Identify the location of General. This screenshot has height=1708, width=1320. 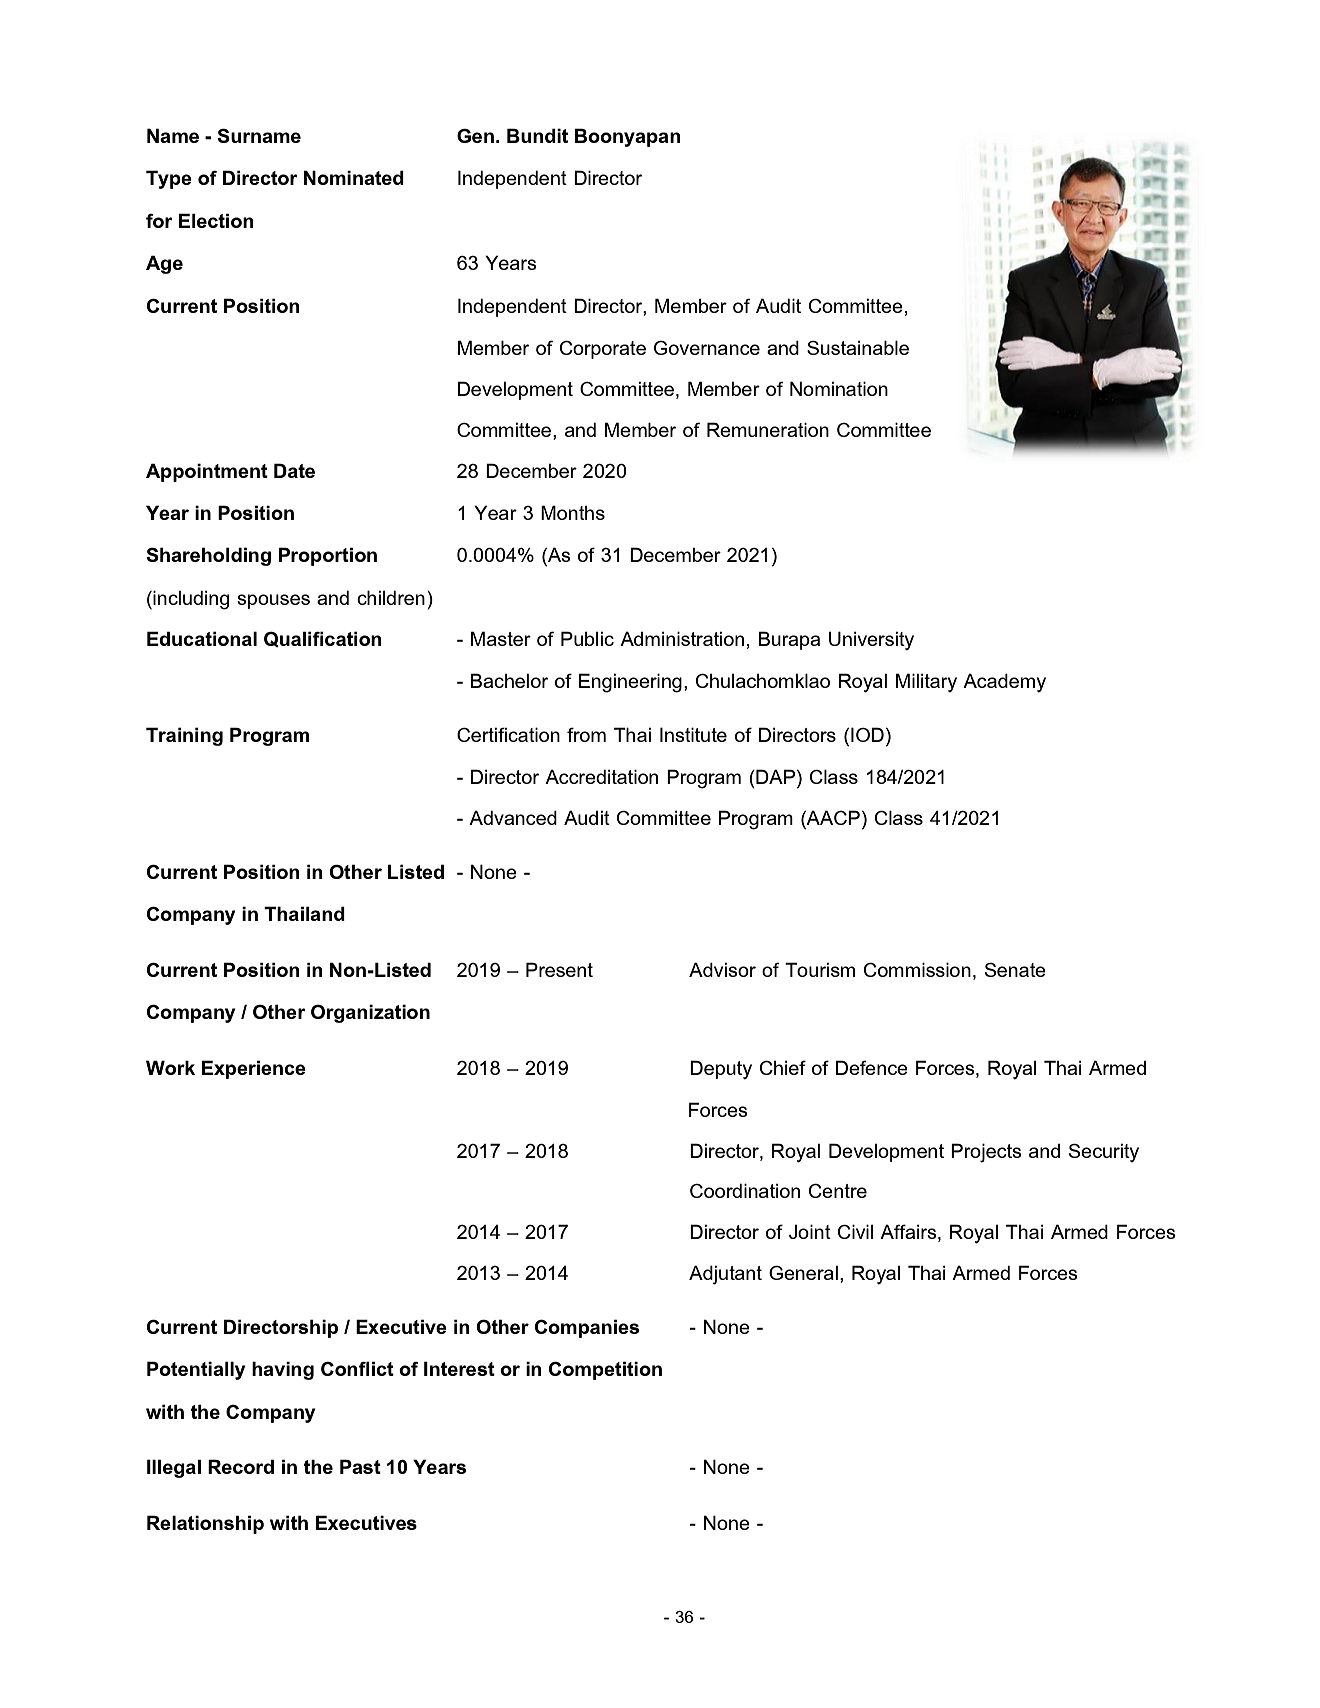
(803, 1272).
